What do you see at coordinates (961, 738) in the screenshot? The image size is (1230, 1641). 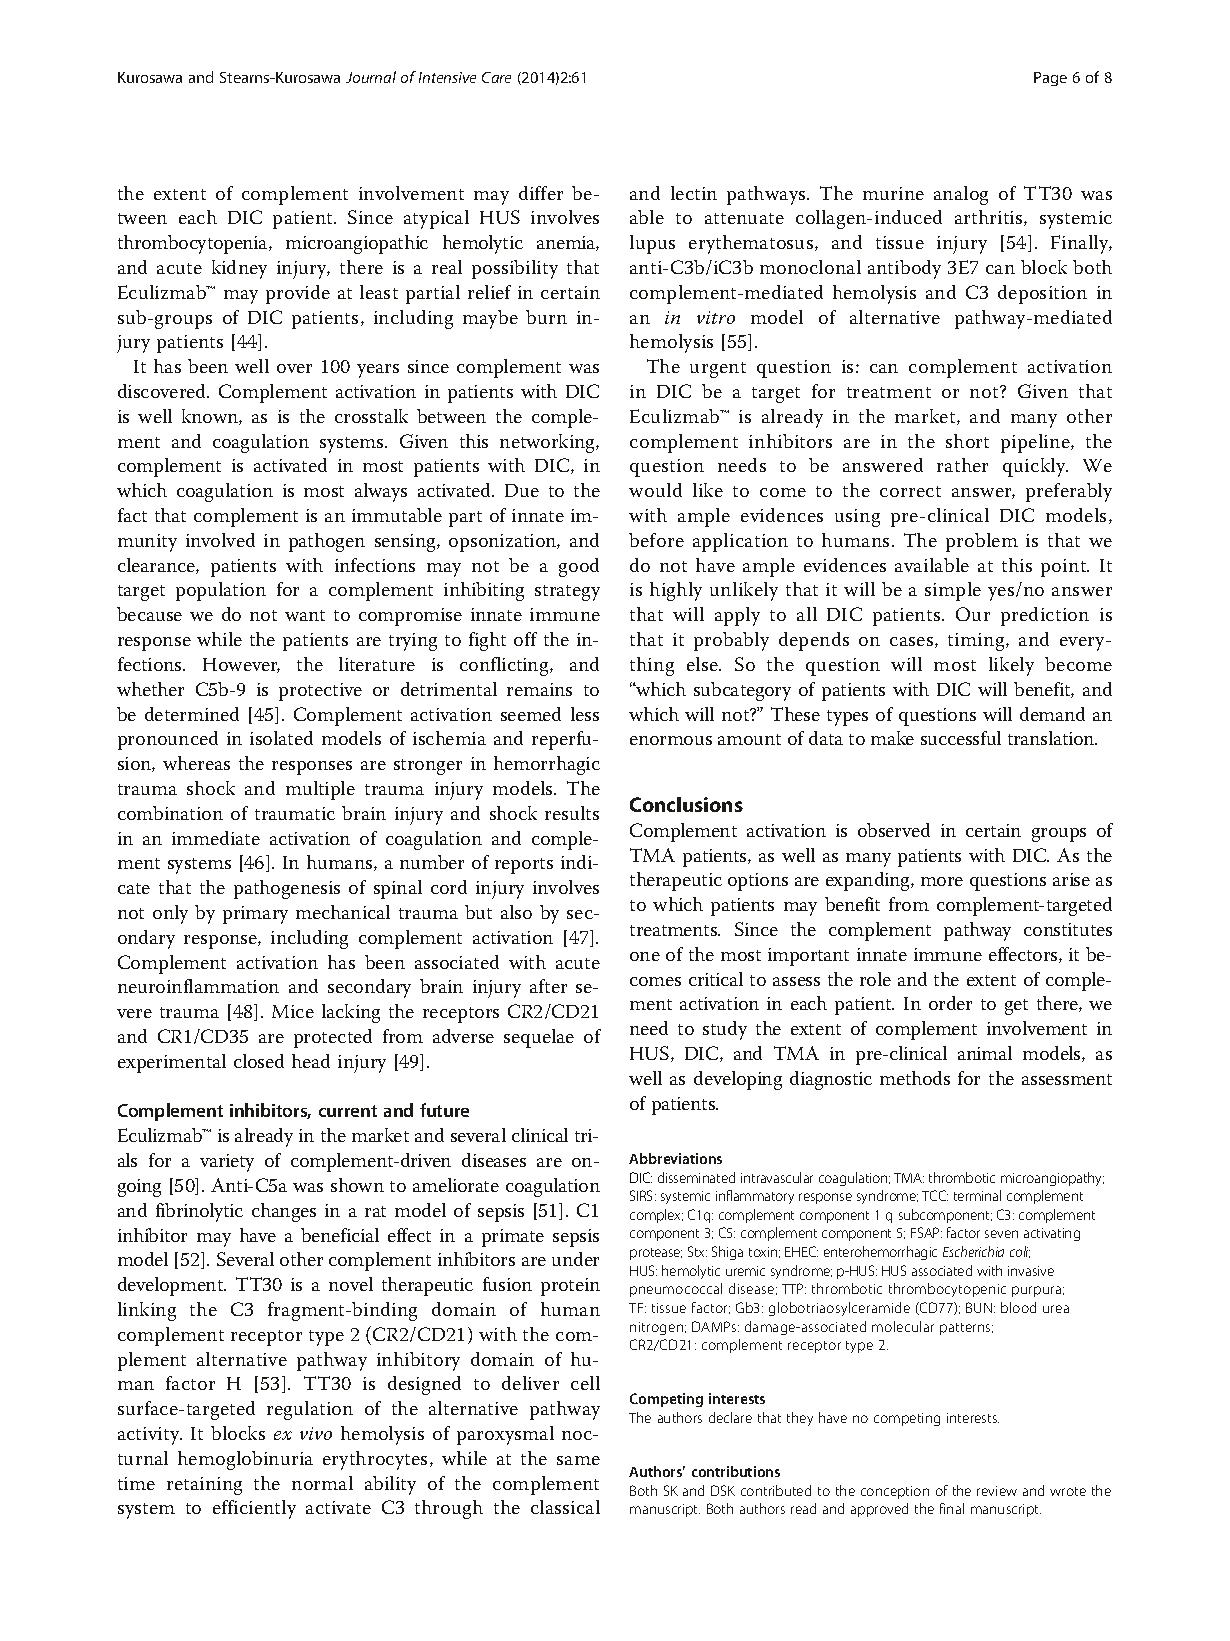 I see `successful` at bounding box center [961, 738].
